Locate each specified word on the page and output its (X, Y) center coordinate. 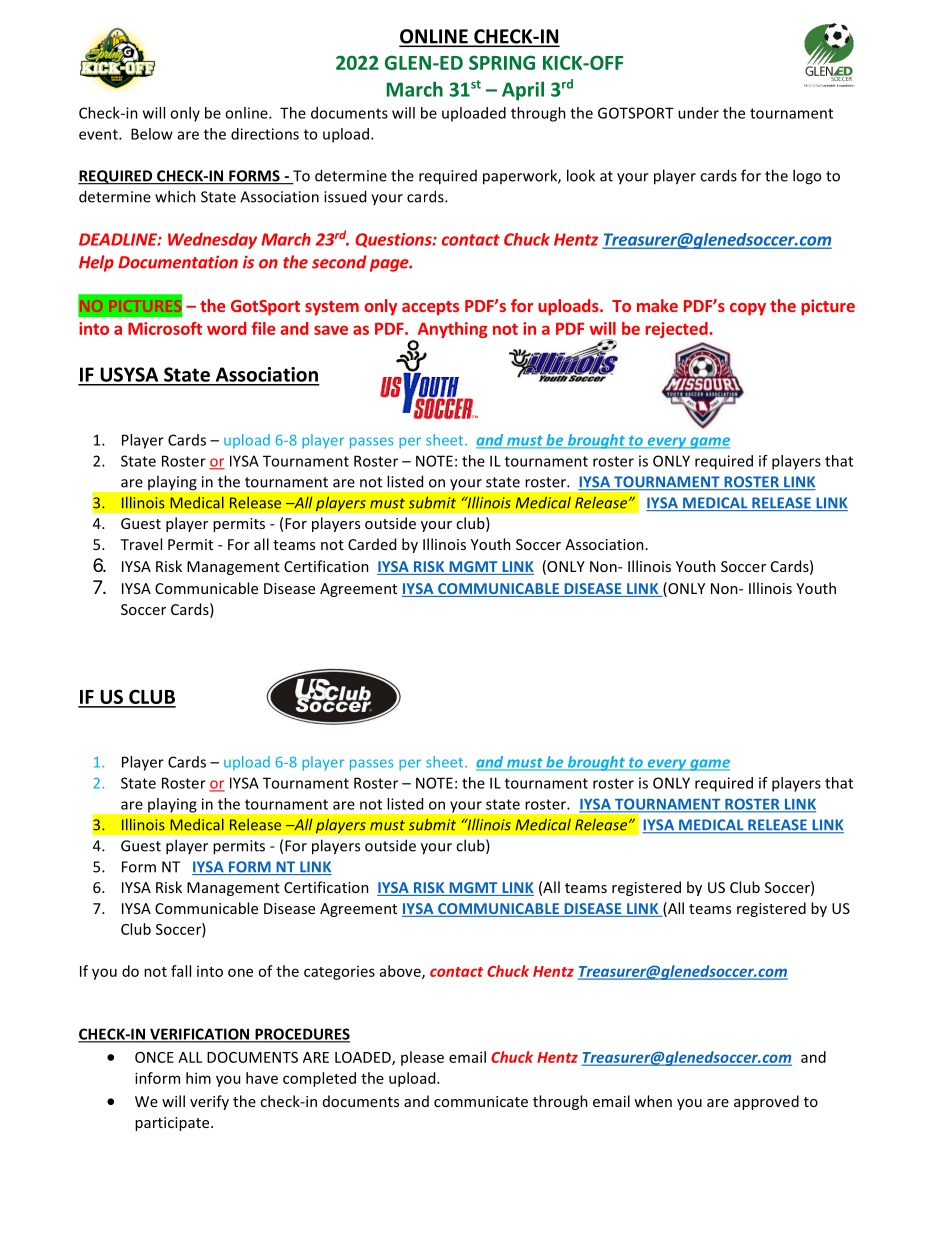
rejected (677, 330)
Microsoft (165, 328)
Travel (141, 544)
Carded (372, 544)
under (698, 113)
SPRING (502, 62)
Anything (451, 331)
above (401, 972)
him (198, 1078)
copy (748, 309)
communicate (481, 1101)
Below (152, 134)
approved (766, 1102)
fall (181, 971)
